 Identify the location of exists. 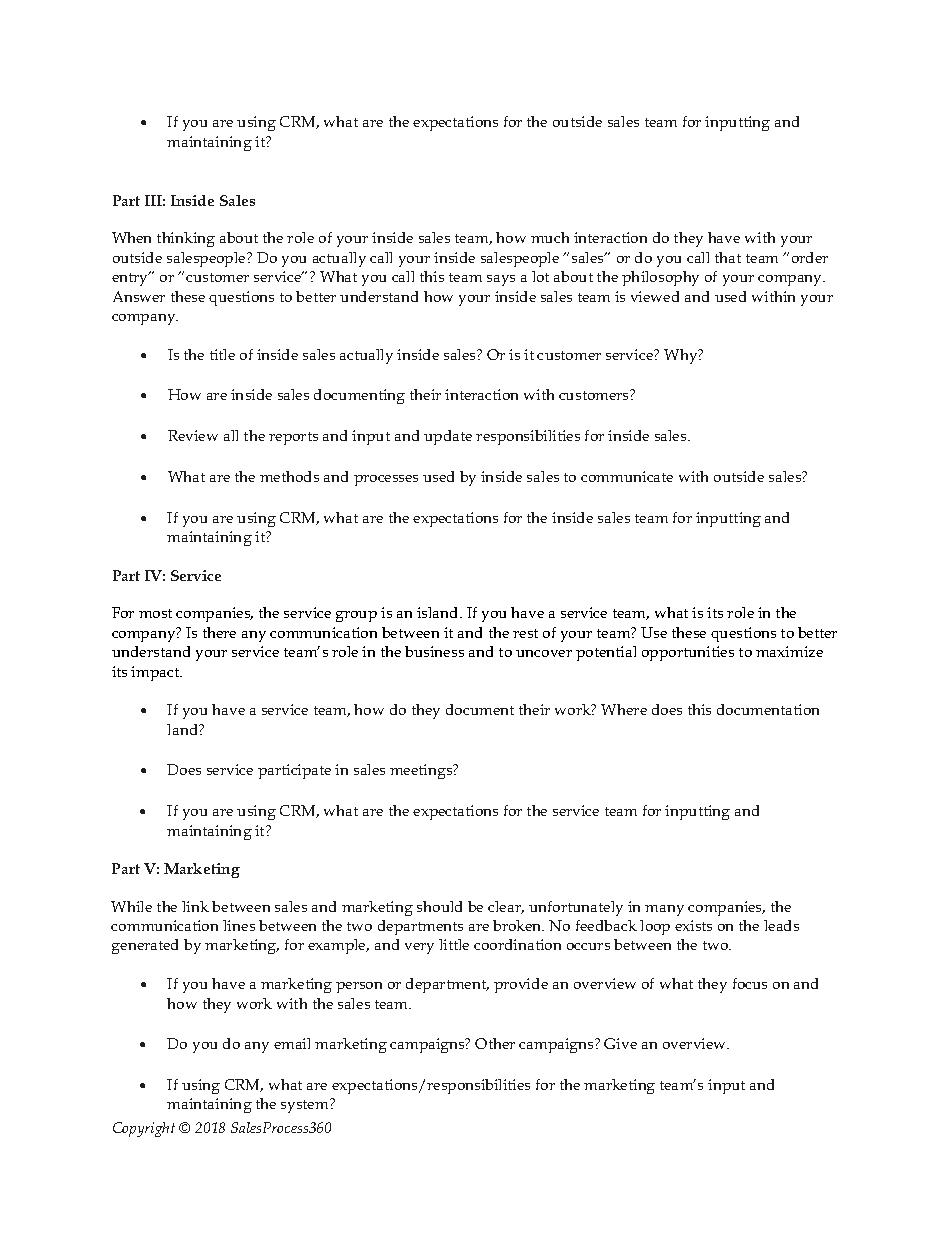
(693, 925).
